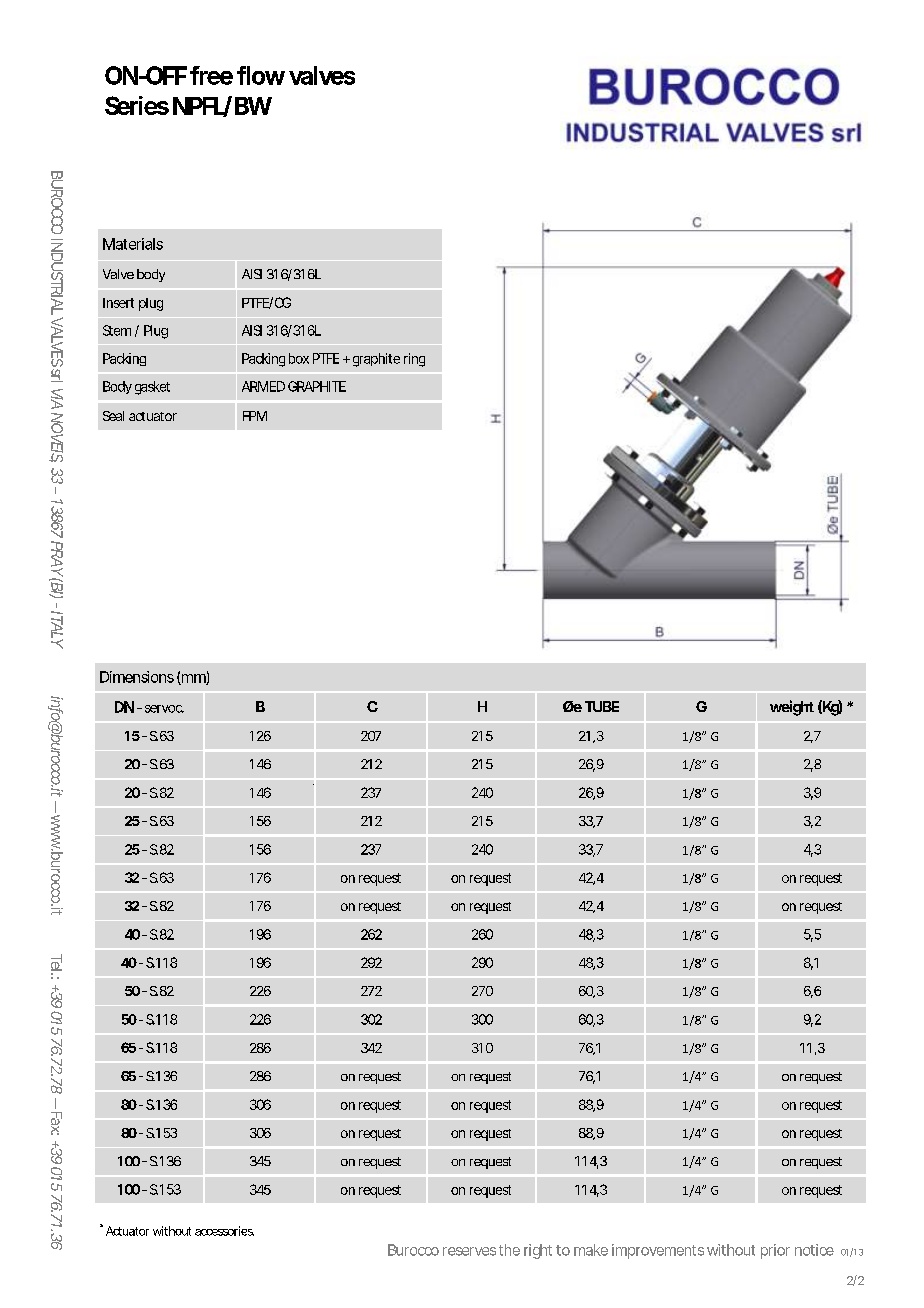 This image has width=924, height=1308. What do you see at coordinates (224, 1231) in the image?
I see `accessories` at bounding box center [224, 1231].
